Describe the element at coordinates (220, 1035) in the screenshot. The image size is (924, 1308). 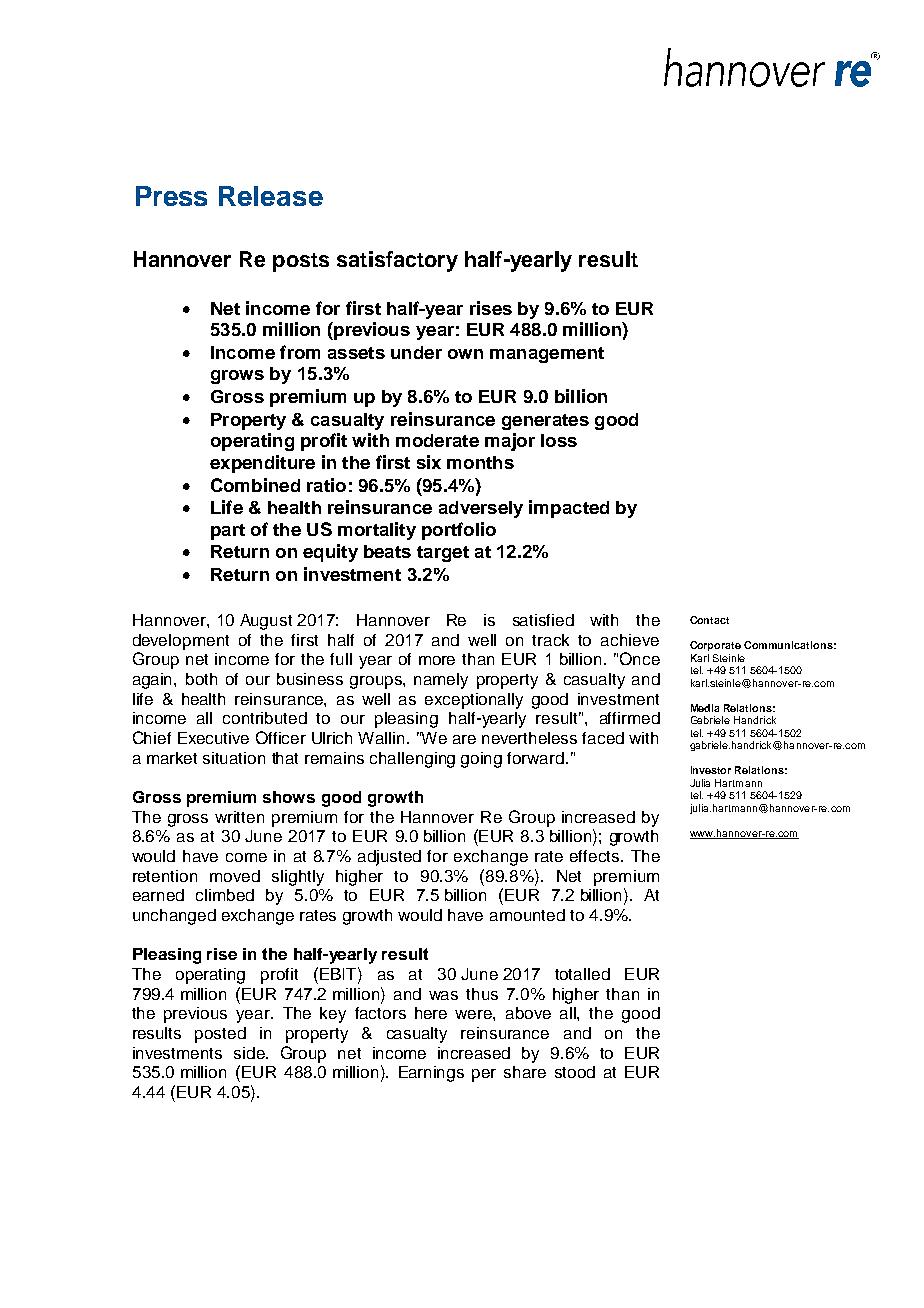
I see `posted` at that location.
